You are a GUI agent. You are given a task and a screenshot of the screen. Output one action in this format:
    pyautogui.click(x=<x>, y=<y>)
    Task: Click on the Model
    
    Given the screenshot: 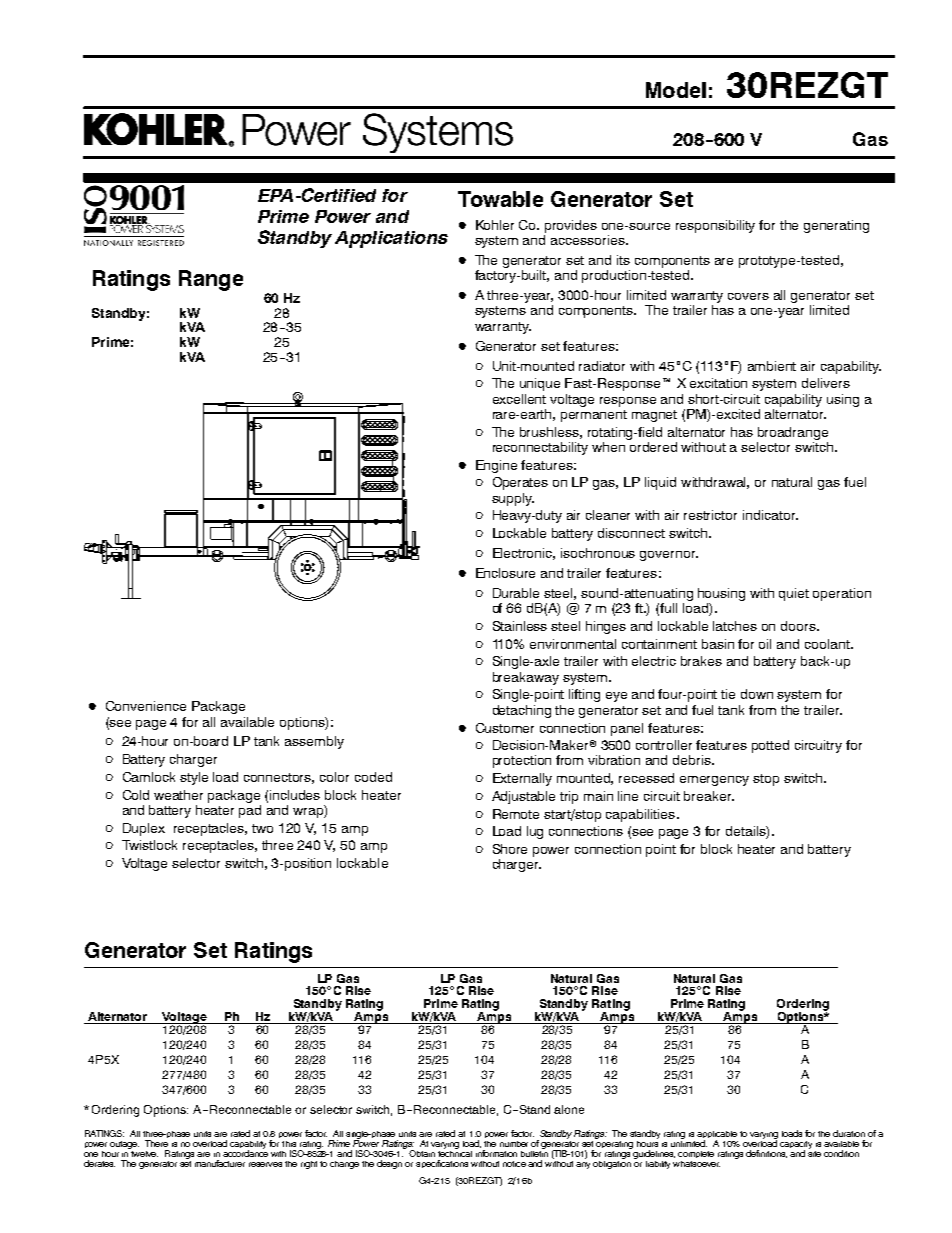 What is the action you would take?
    pyautogui.click(x=676, y=90)
